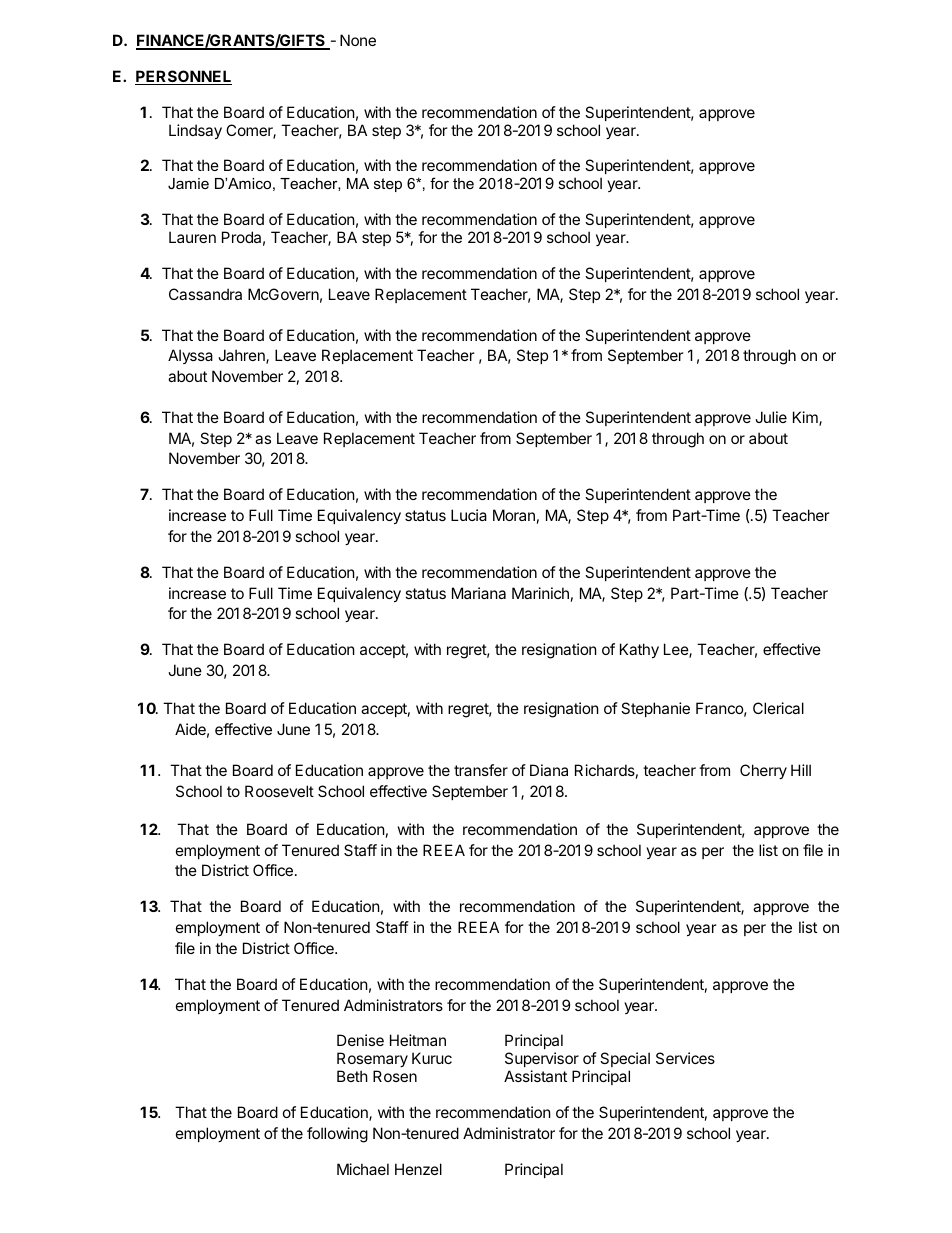  What do you see at coordinates (481, 770) in the screenshot?
I see `transfer` at bounding box center [481, 770].
